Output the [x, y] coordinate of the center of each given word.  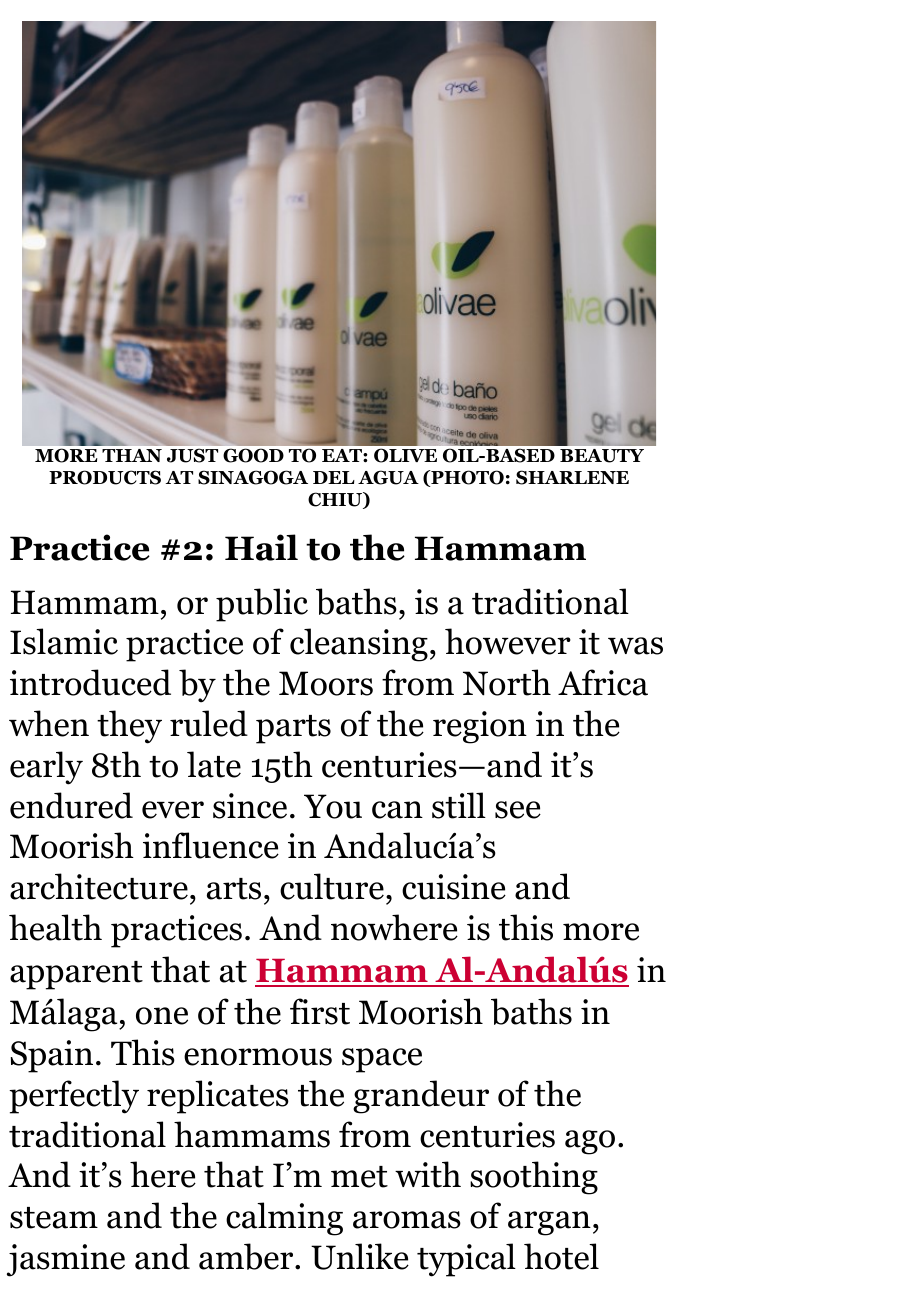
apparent [76, 975]
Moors [326, 683]
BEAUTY [602, 456]
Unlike [360, 1256]
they [129, 727]
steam [54, 1218]
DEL [334, 477]
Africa [603, 682]
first [320, 1011]
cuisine [454, 887]
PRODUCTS [105, 477]
